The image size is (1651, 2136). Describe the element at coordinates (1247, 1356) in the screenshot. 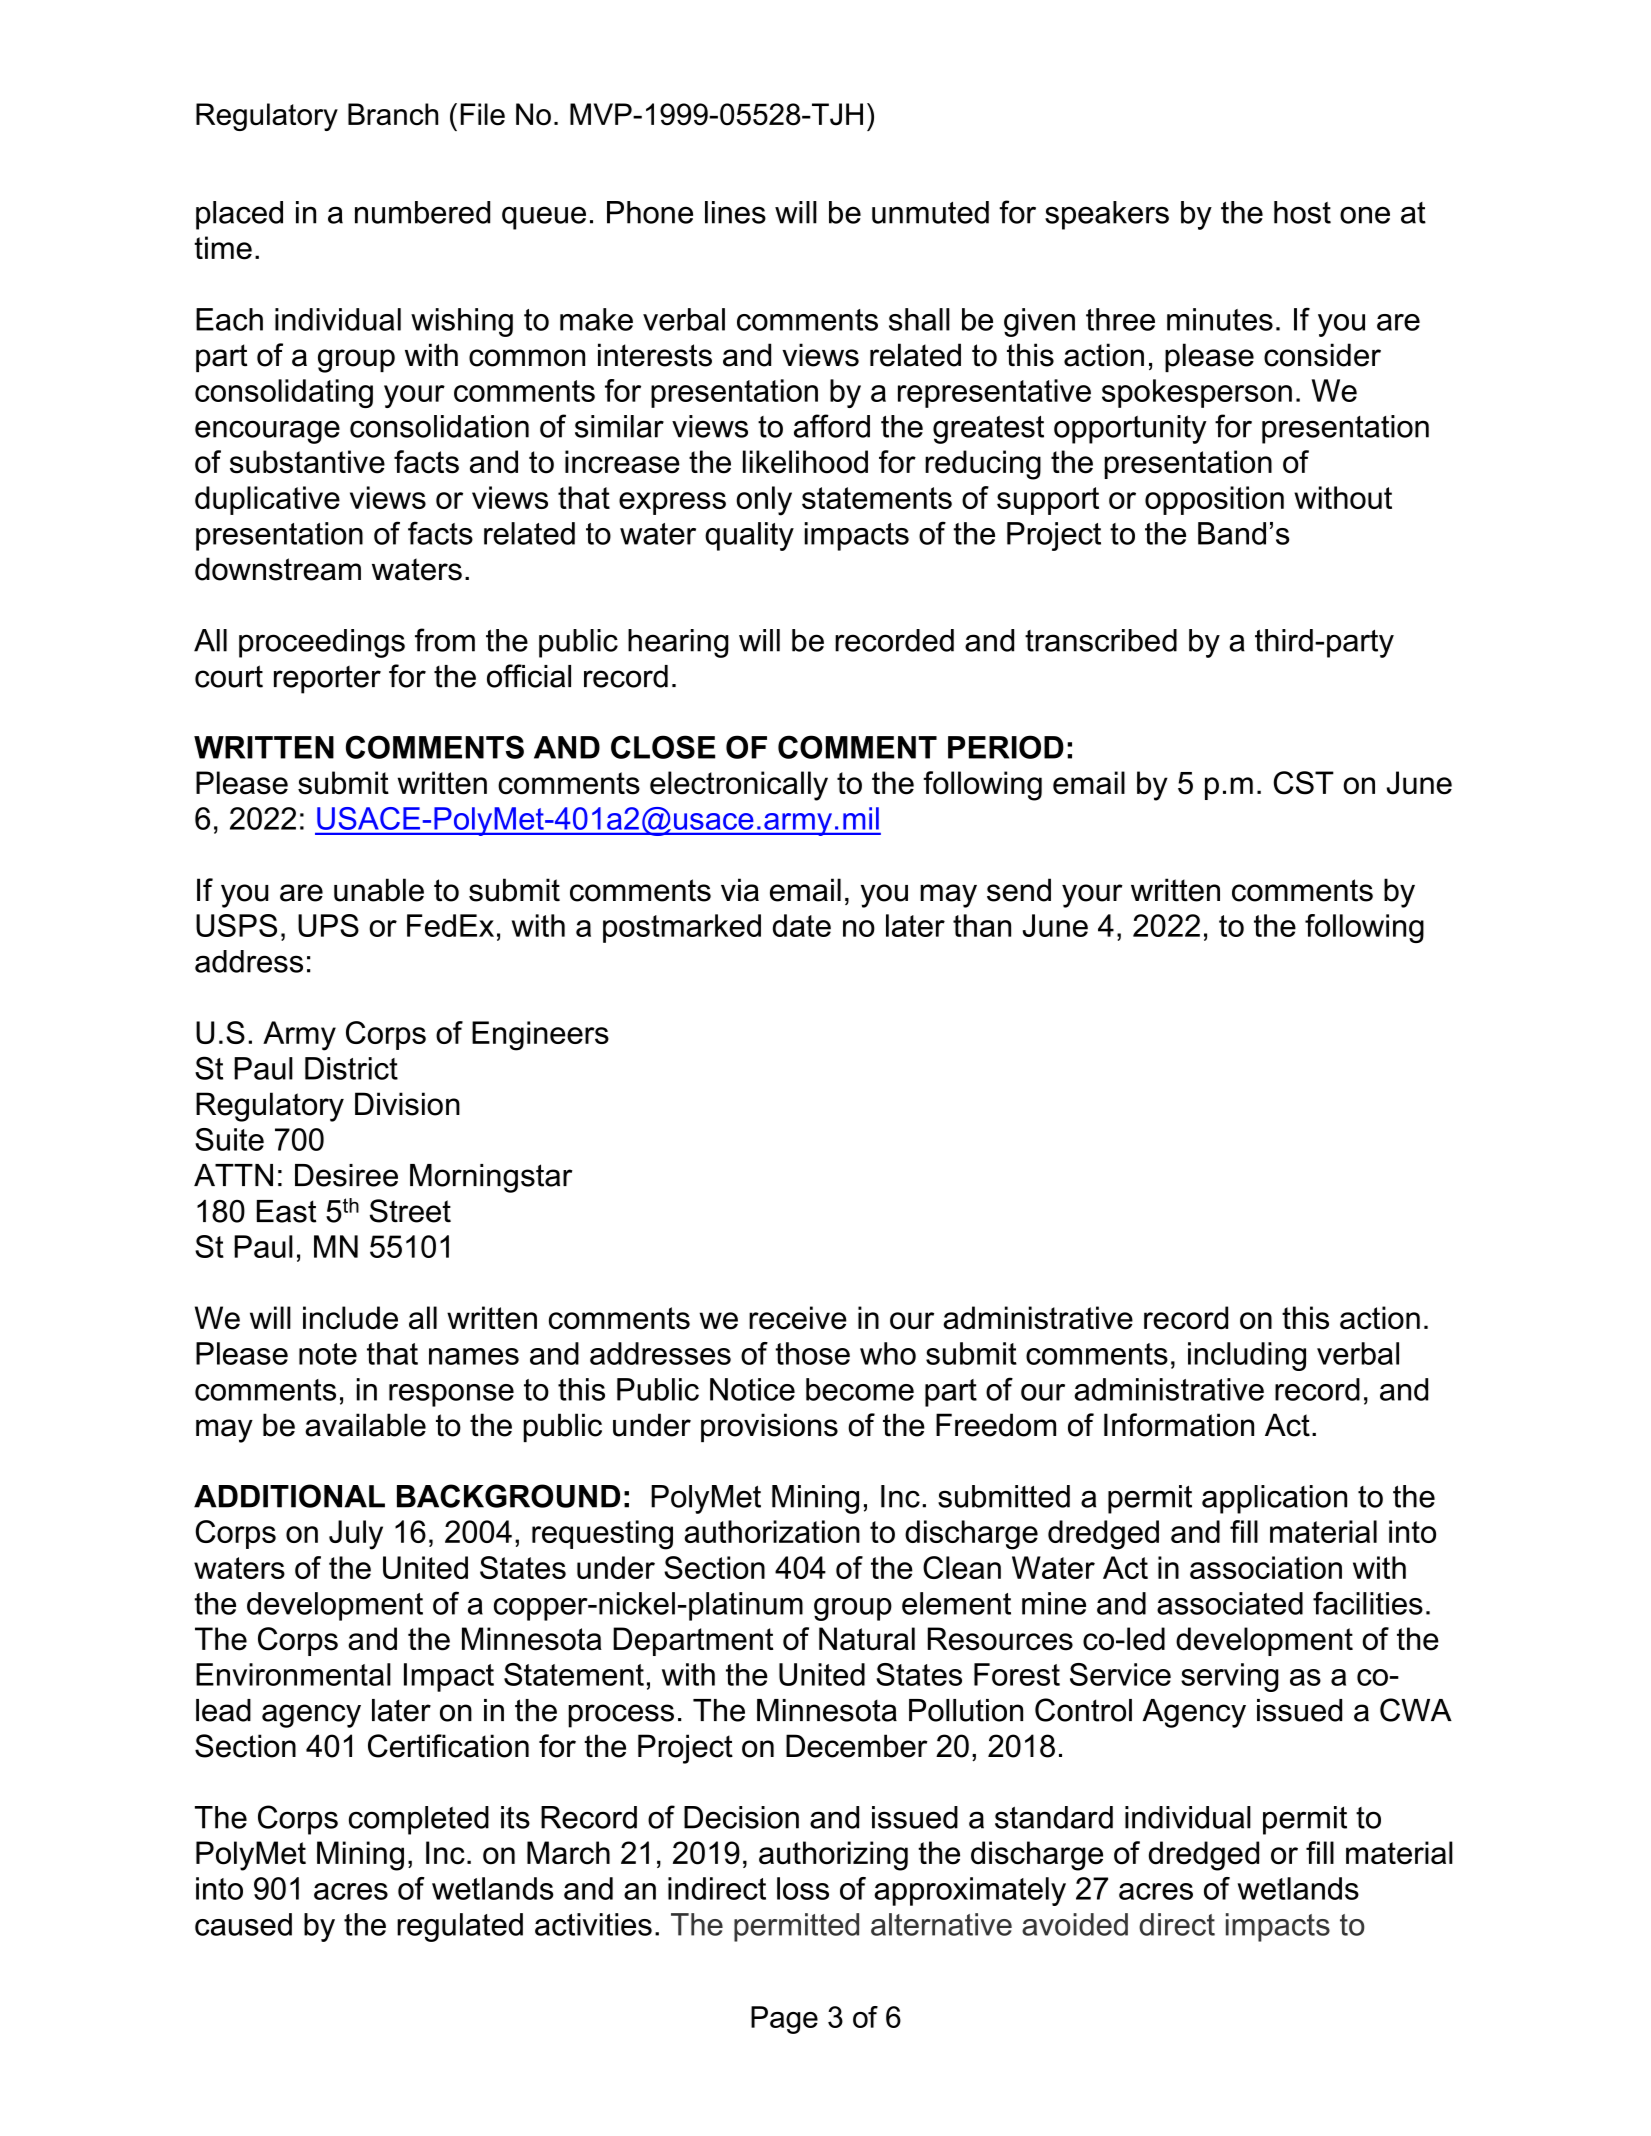

I see `including` at that location.
